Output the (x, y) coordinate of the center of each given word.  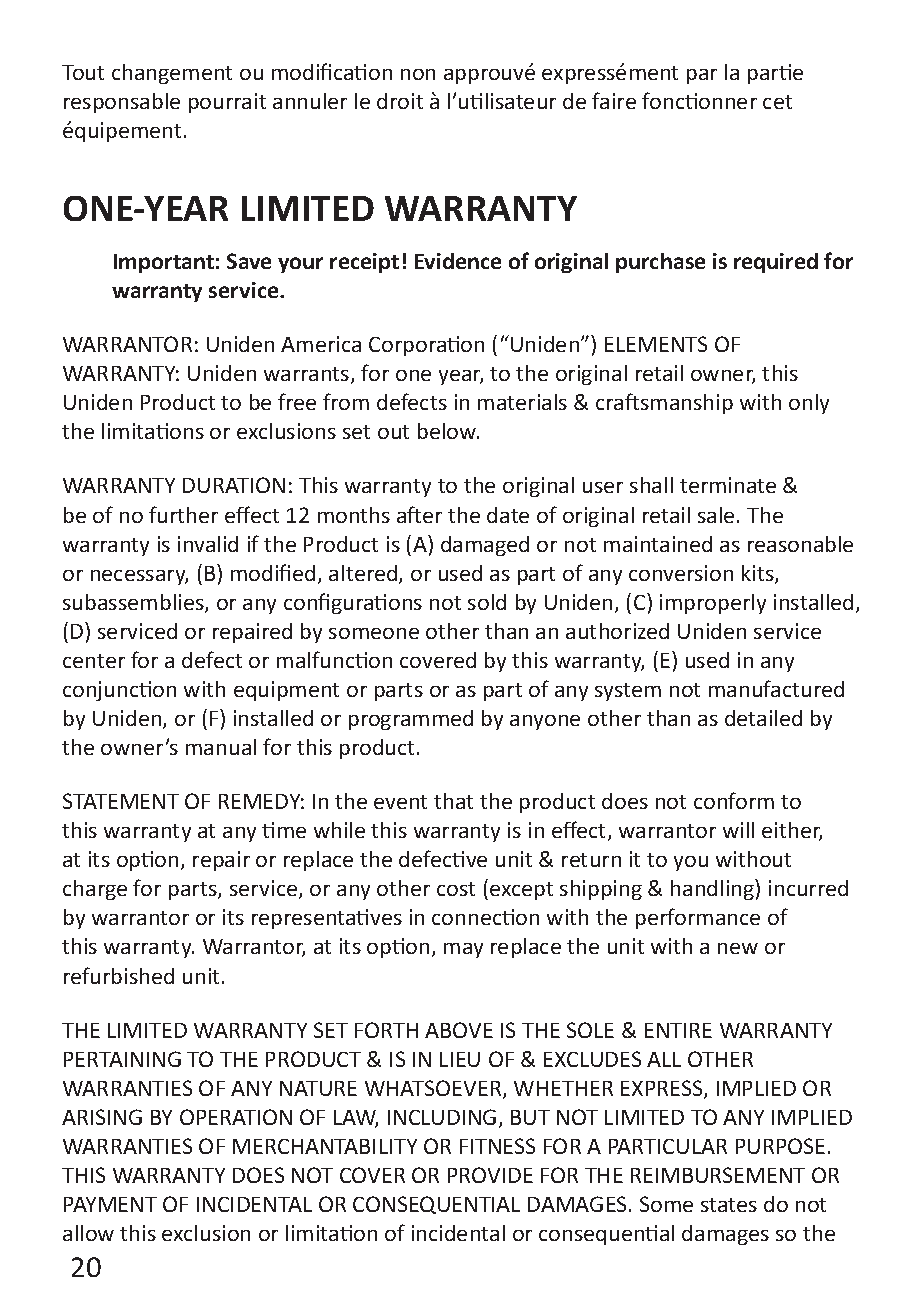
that (453, 801)
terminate (728, 485)
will (738, 830)
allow (88, 1233)
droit (400, 101)
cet (777, 102)
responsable (122, 103)
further (183, 514)
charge (95, 890)
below (448, 431)
